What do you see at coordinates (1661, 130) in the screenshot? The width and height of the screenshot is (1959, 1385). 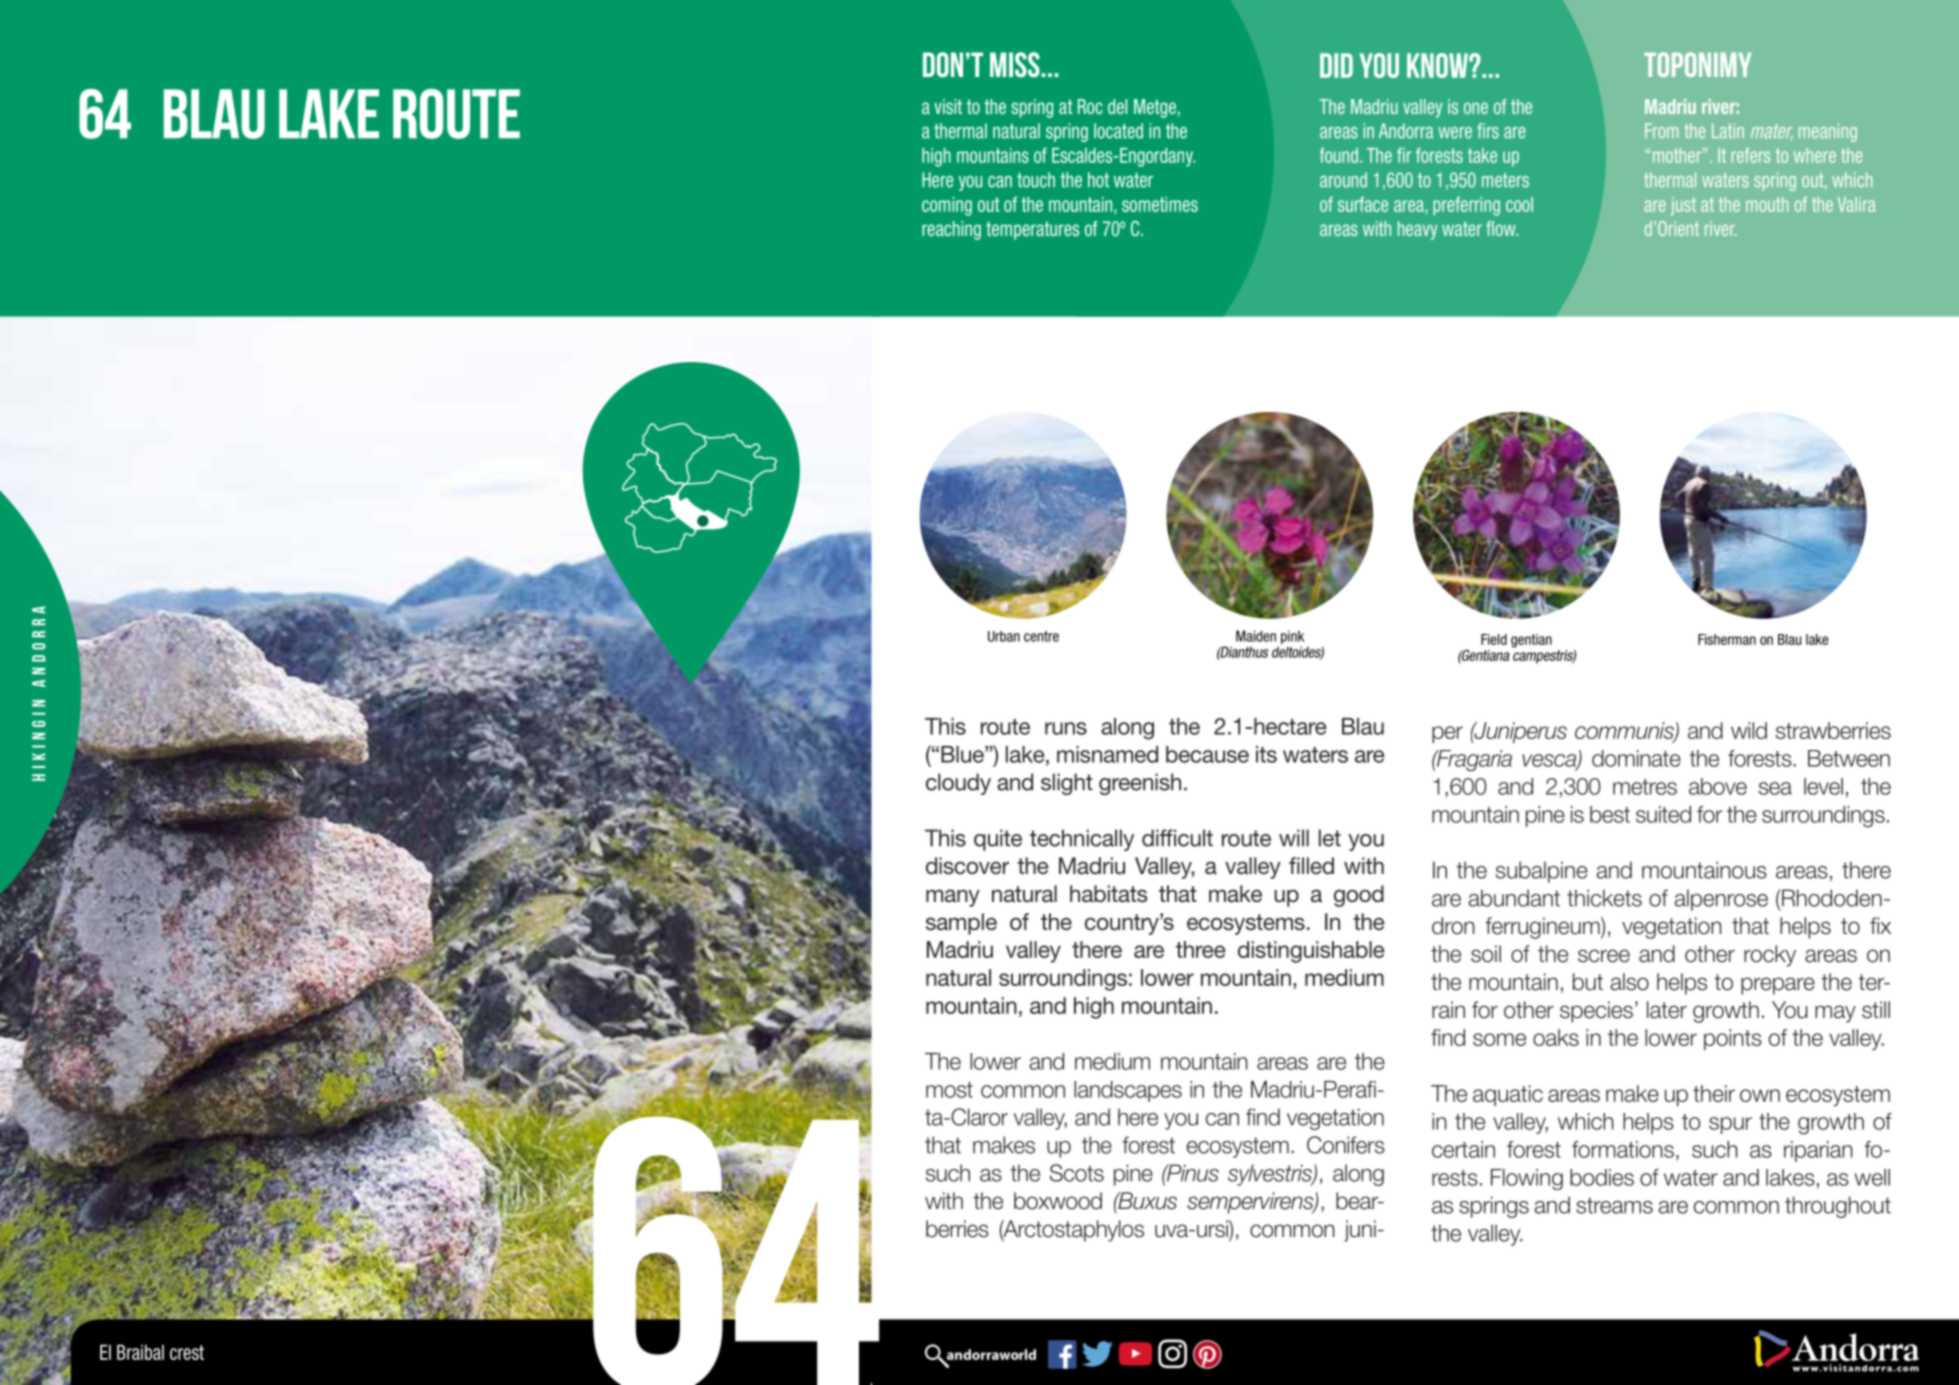 I see `From` at bounding box center [1661, 130].
